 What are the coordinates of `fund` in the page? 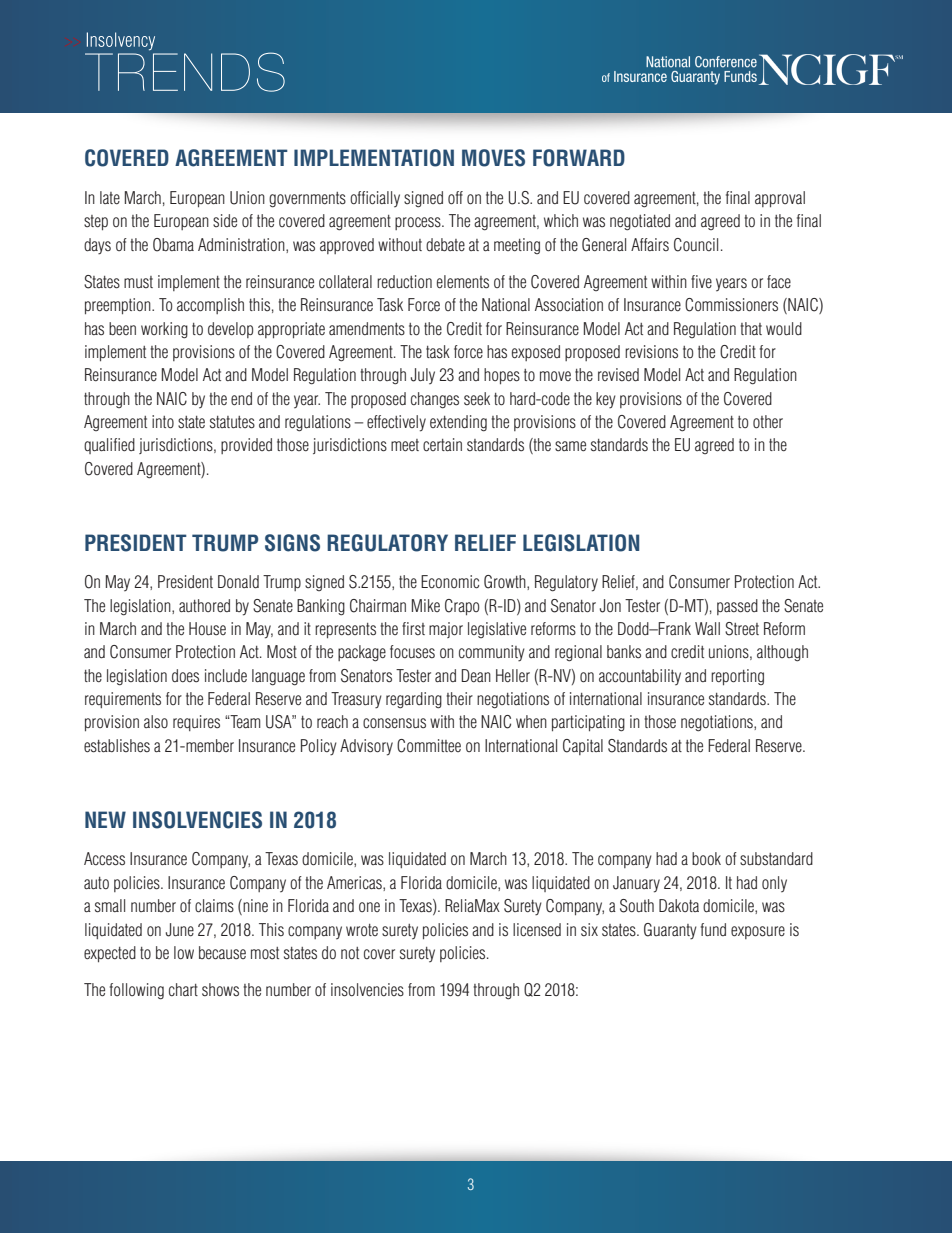 It's located at (713, 929).
